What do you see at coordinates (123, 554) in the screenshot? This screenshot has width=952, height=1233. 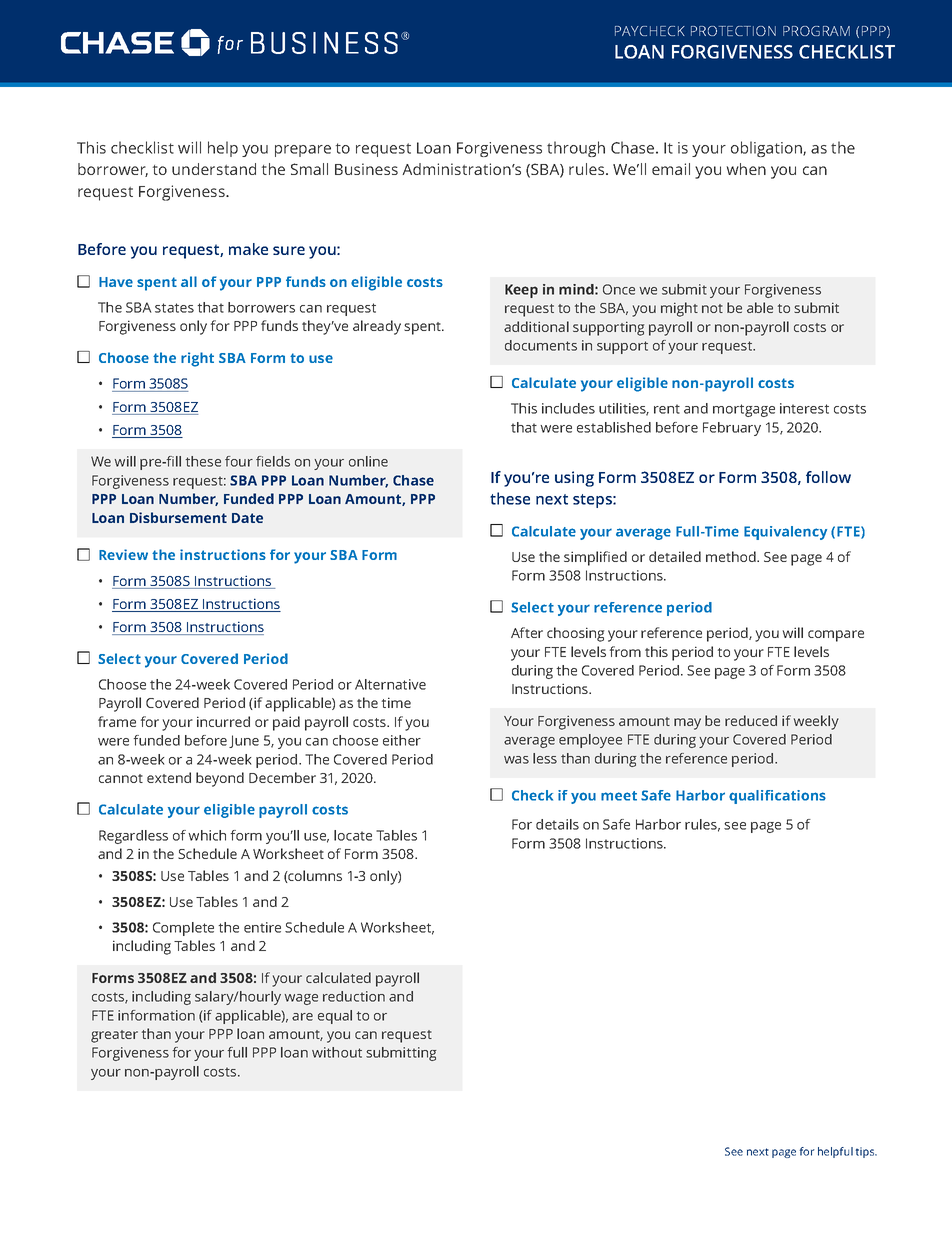 I see `Review` at bounding box center [123, 554].
